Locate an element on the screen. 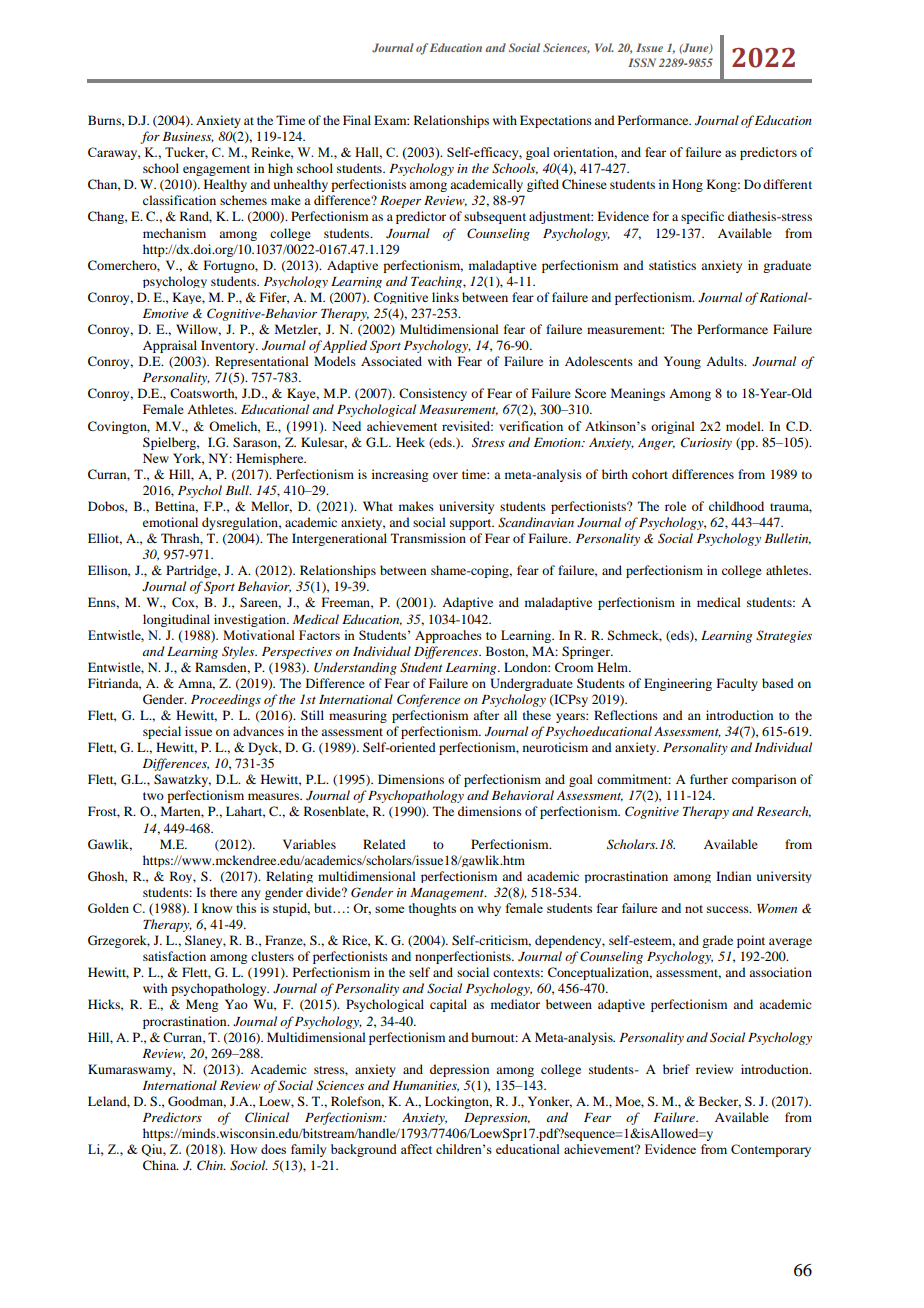  How is located at coordinates (243, 1149).
